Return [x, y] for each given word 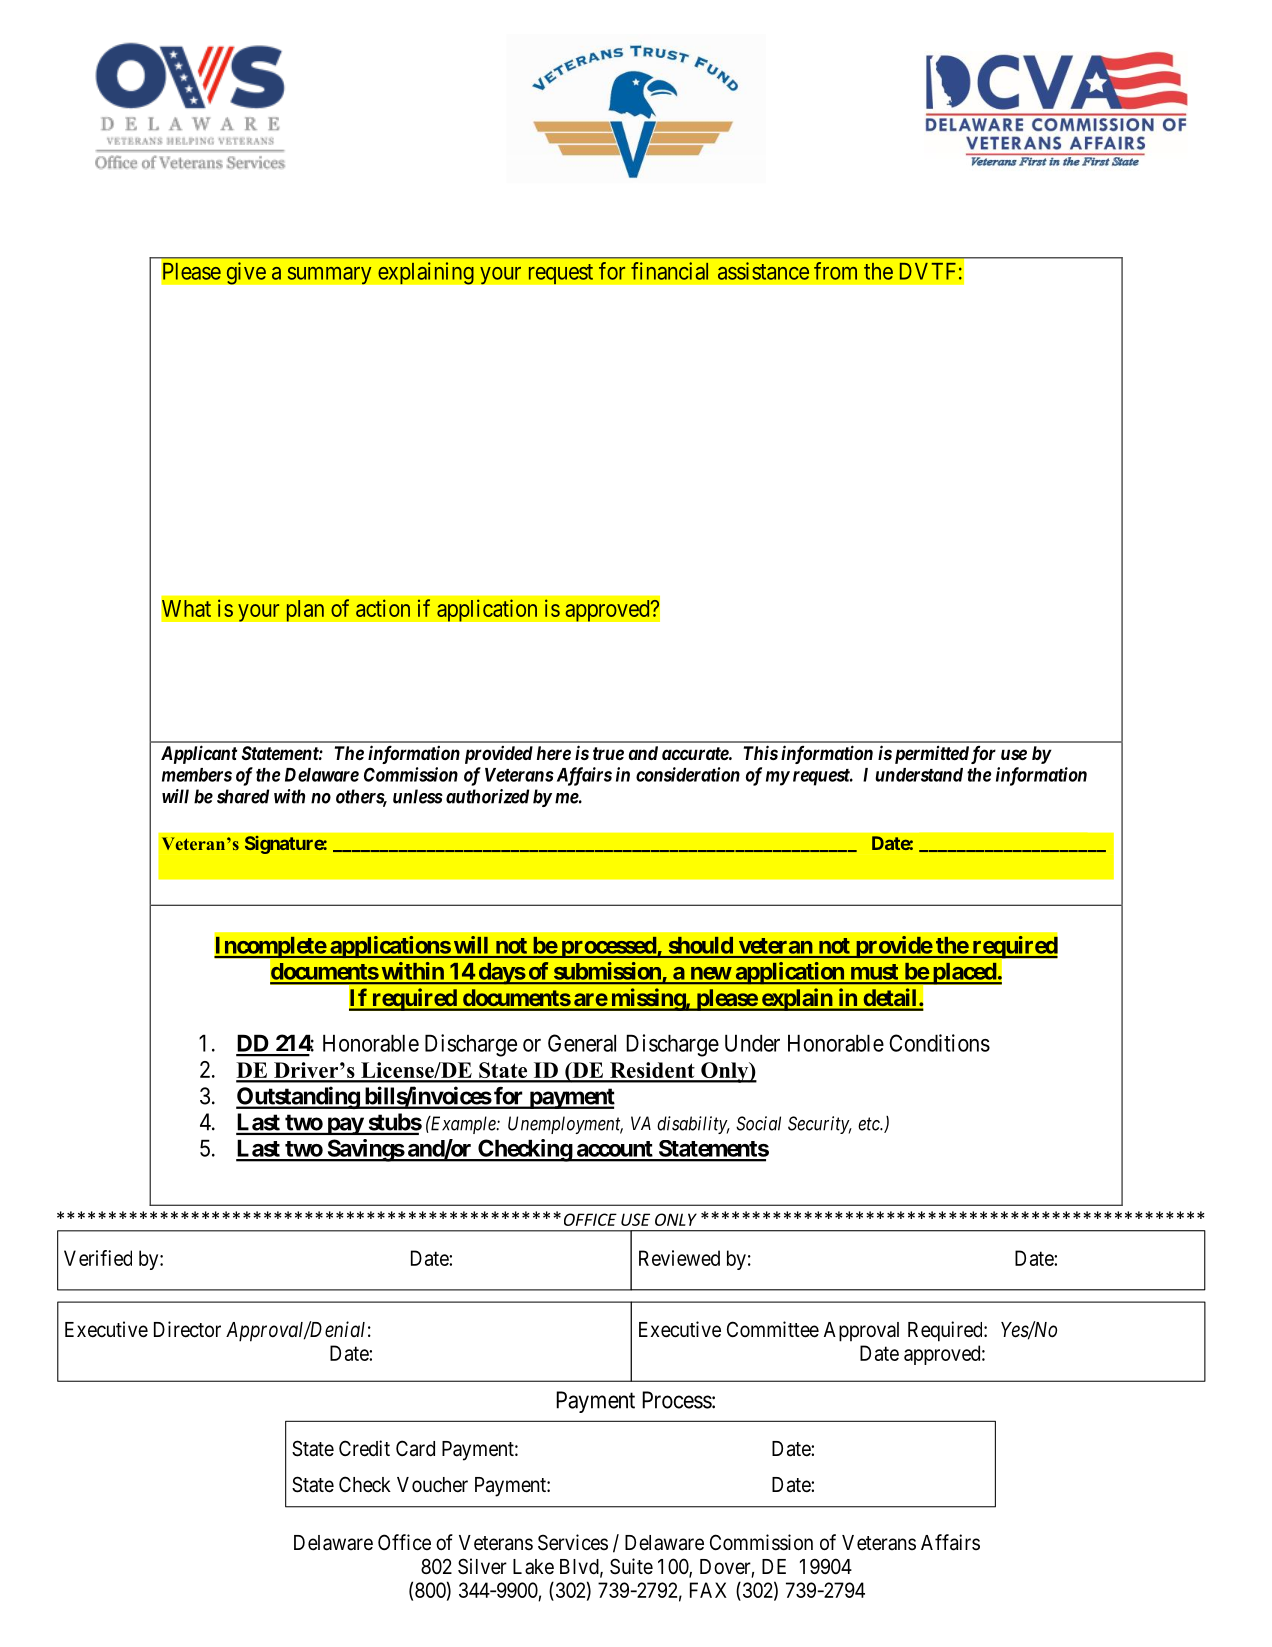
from [835, 271]
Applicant [199, 754]
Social [758, 1123]
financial [669, 271]
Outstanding [298, 1097]
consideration [688, 774]
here [554, 753]
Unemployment [565, 1125]
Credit [364, 1448]
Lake [533, 1567]
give [246, 273]
